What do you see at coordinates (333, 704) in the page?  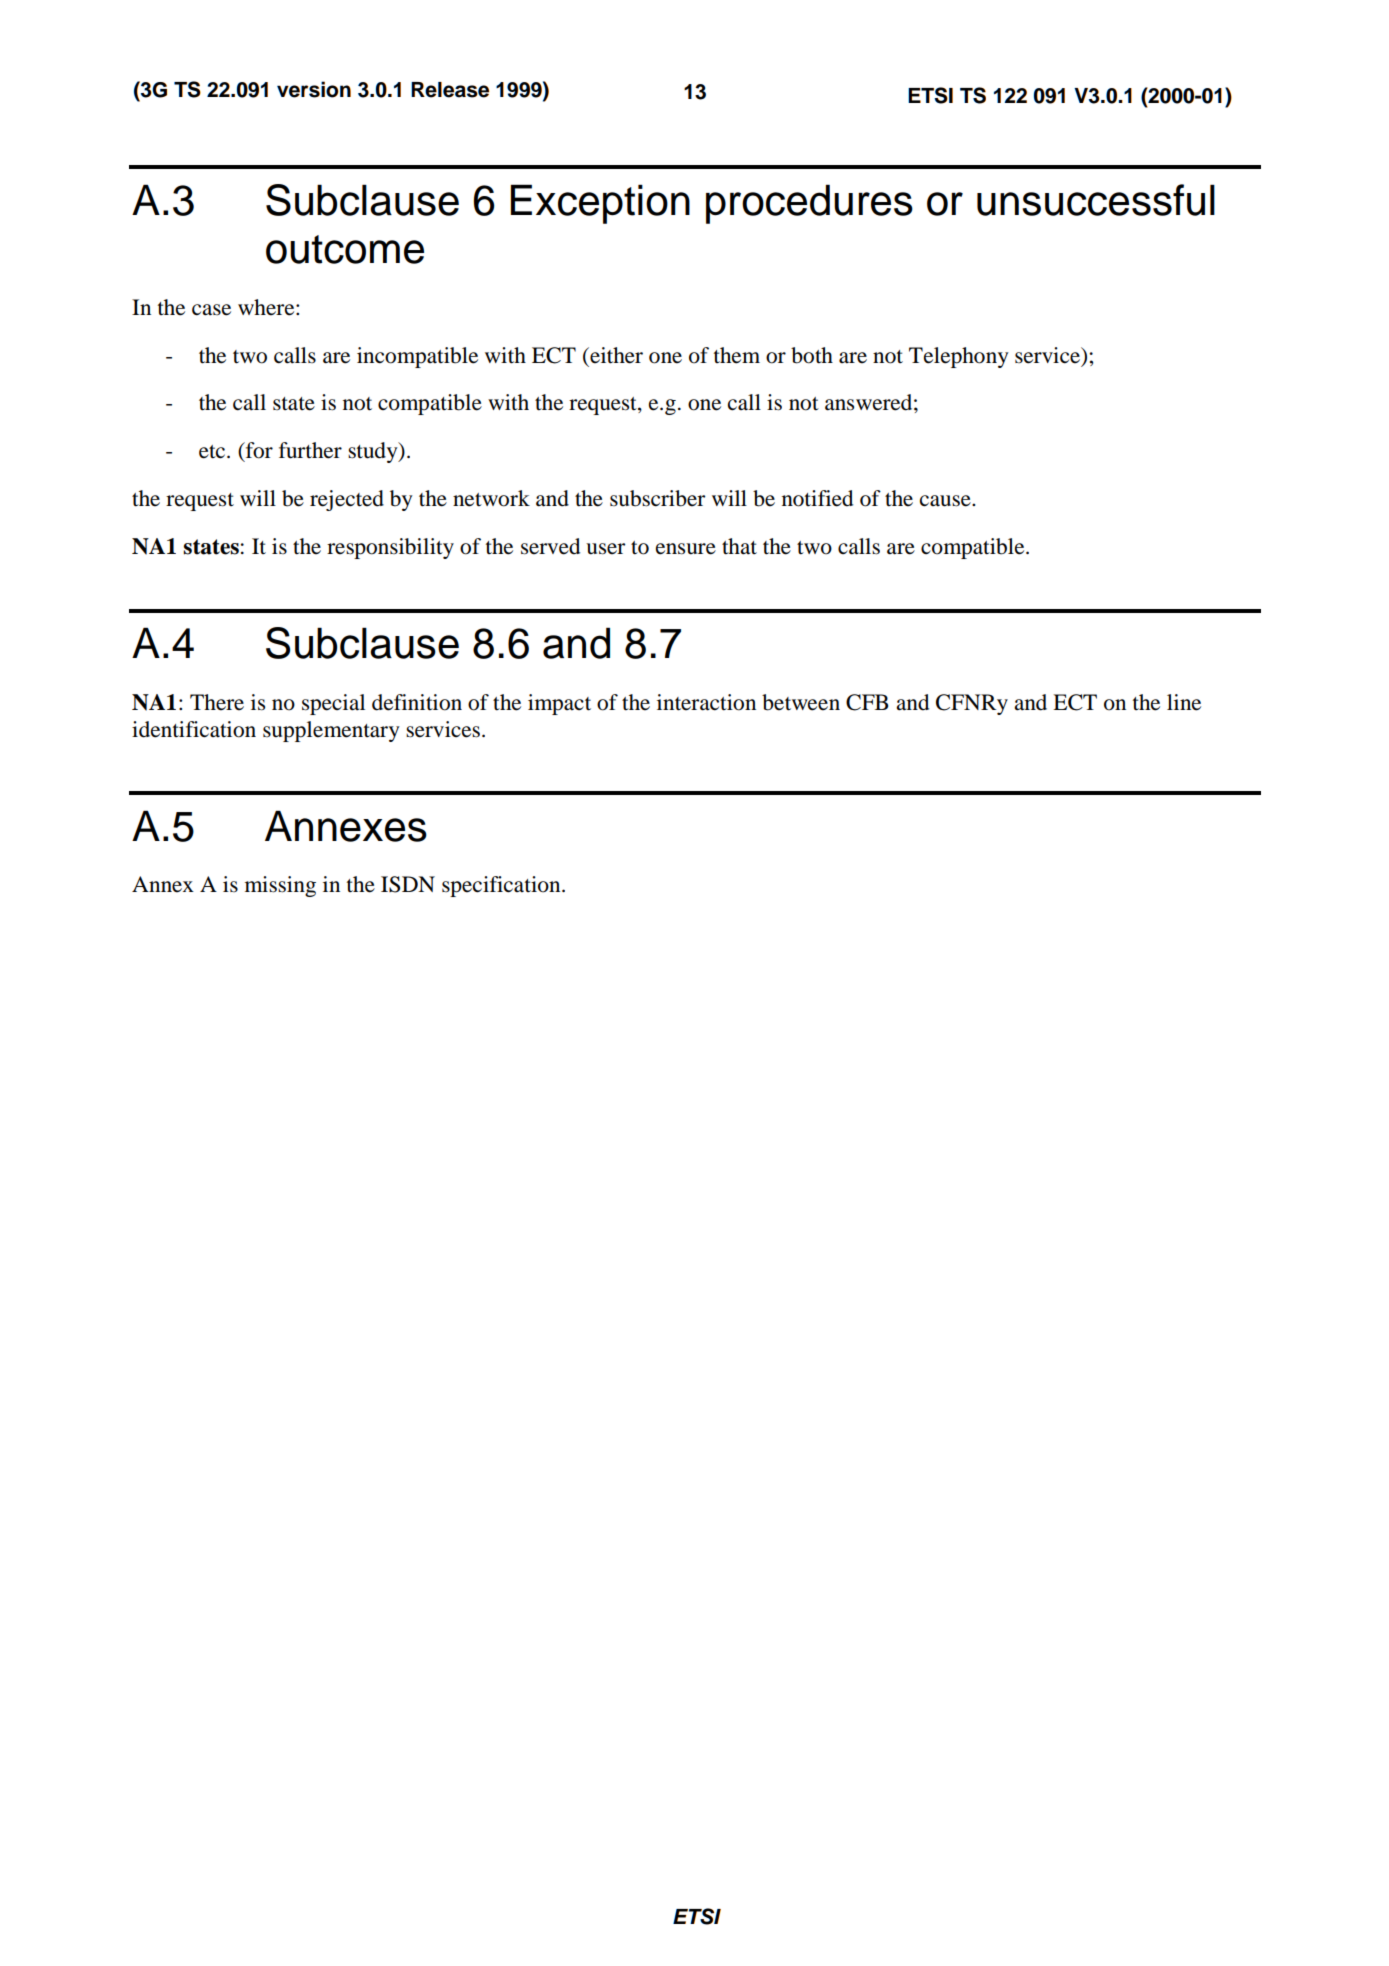 I see `special` at bounding box center [333, 704].
